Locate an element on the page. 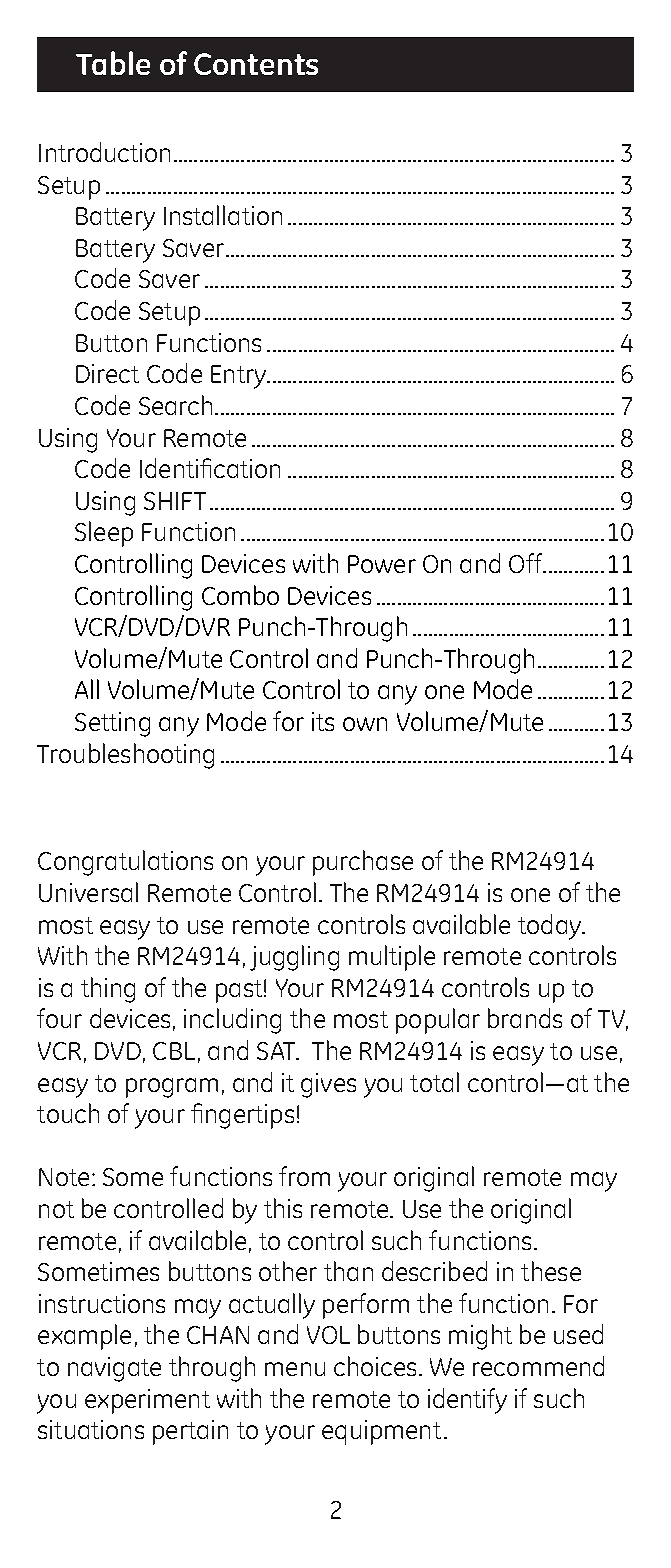  own is located at coordinates (365, 724).
